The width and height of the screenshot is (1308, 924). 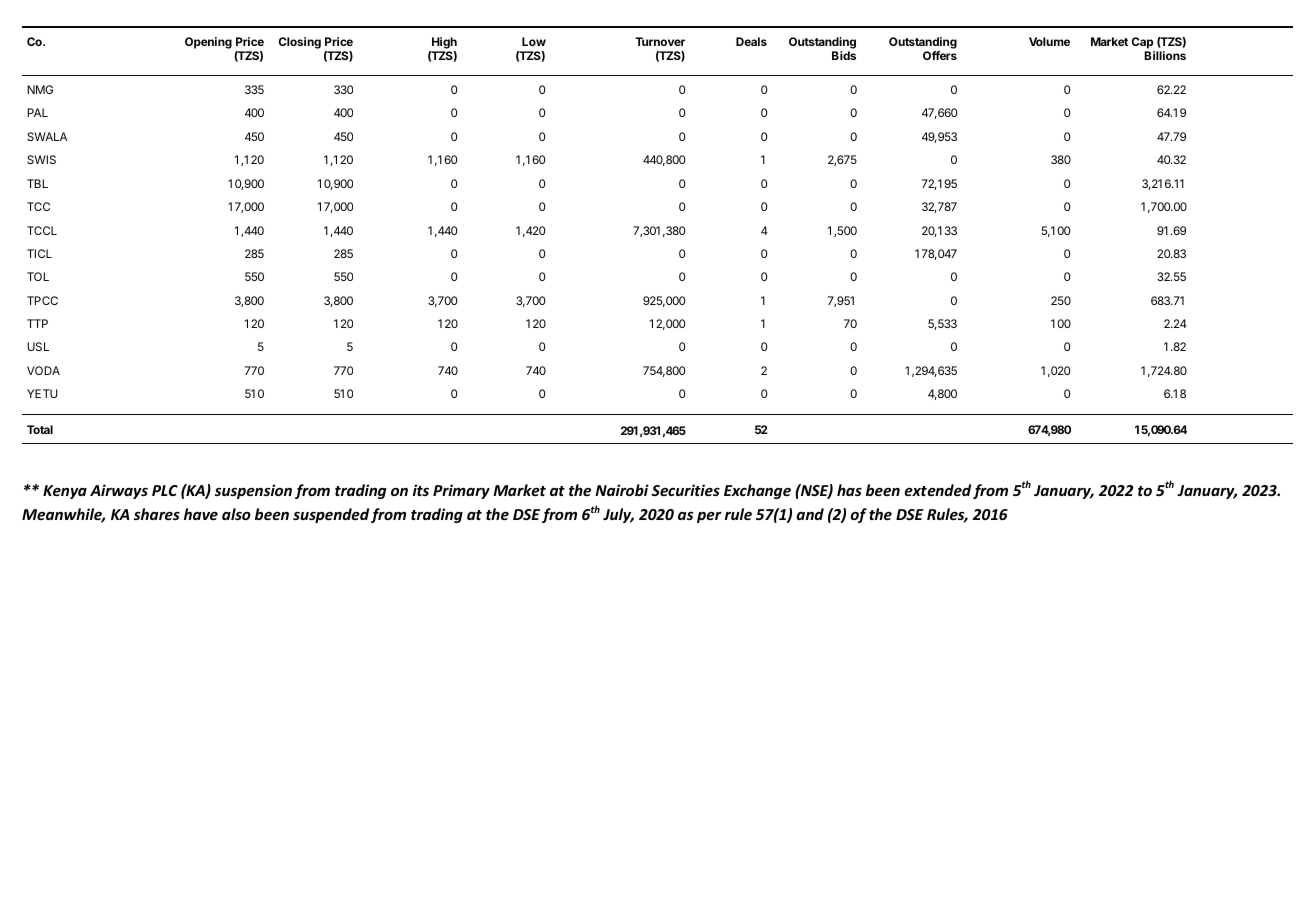 I want to click on shares, so click(x=157, y=514).
